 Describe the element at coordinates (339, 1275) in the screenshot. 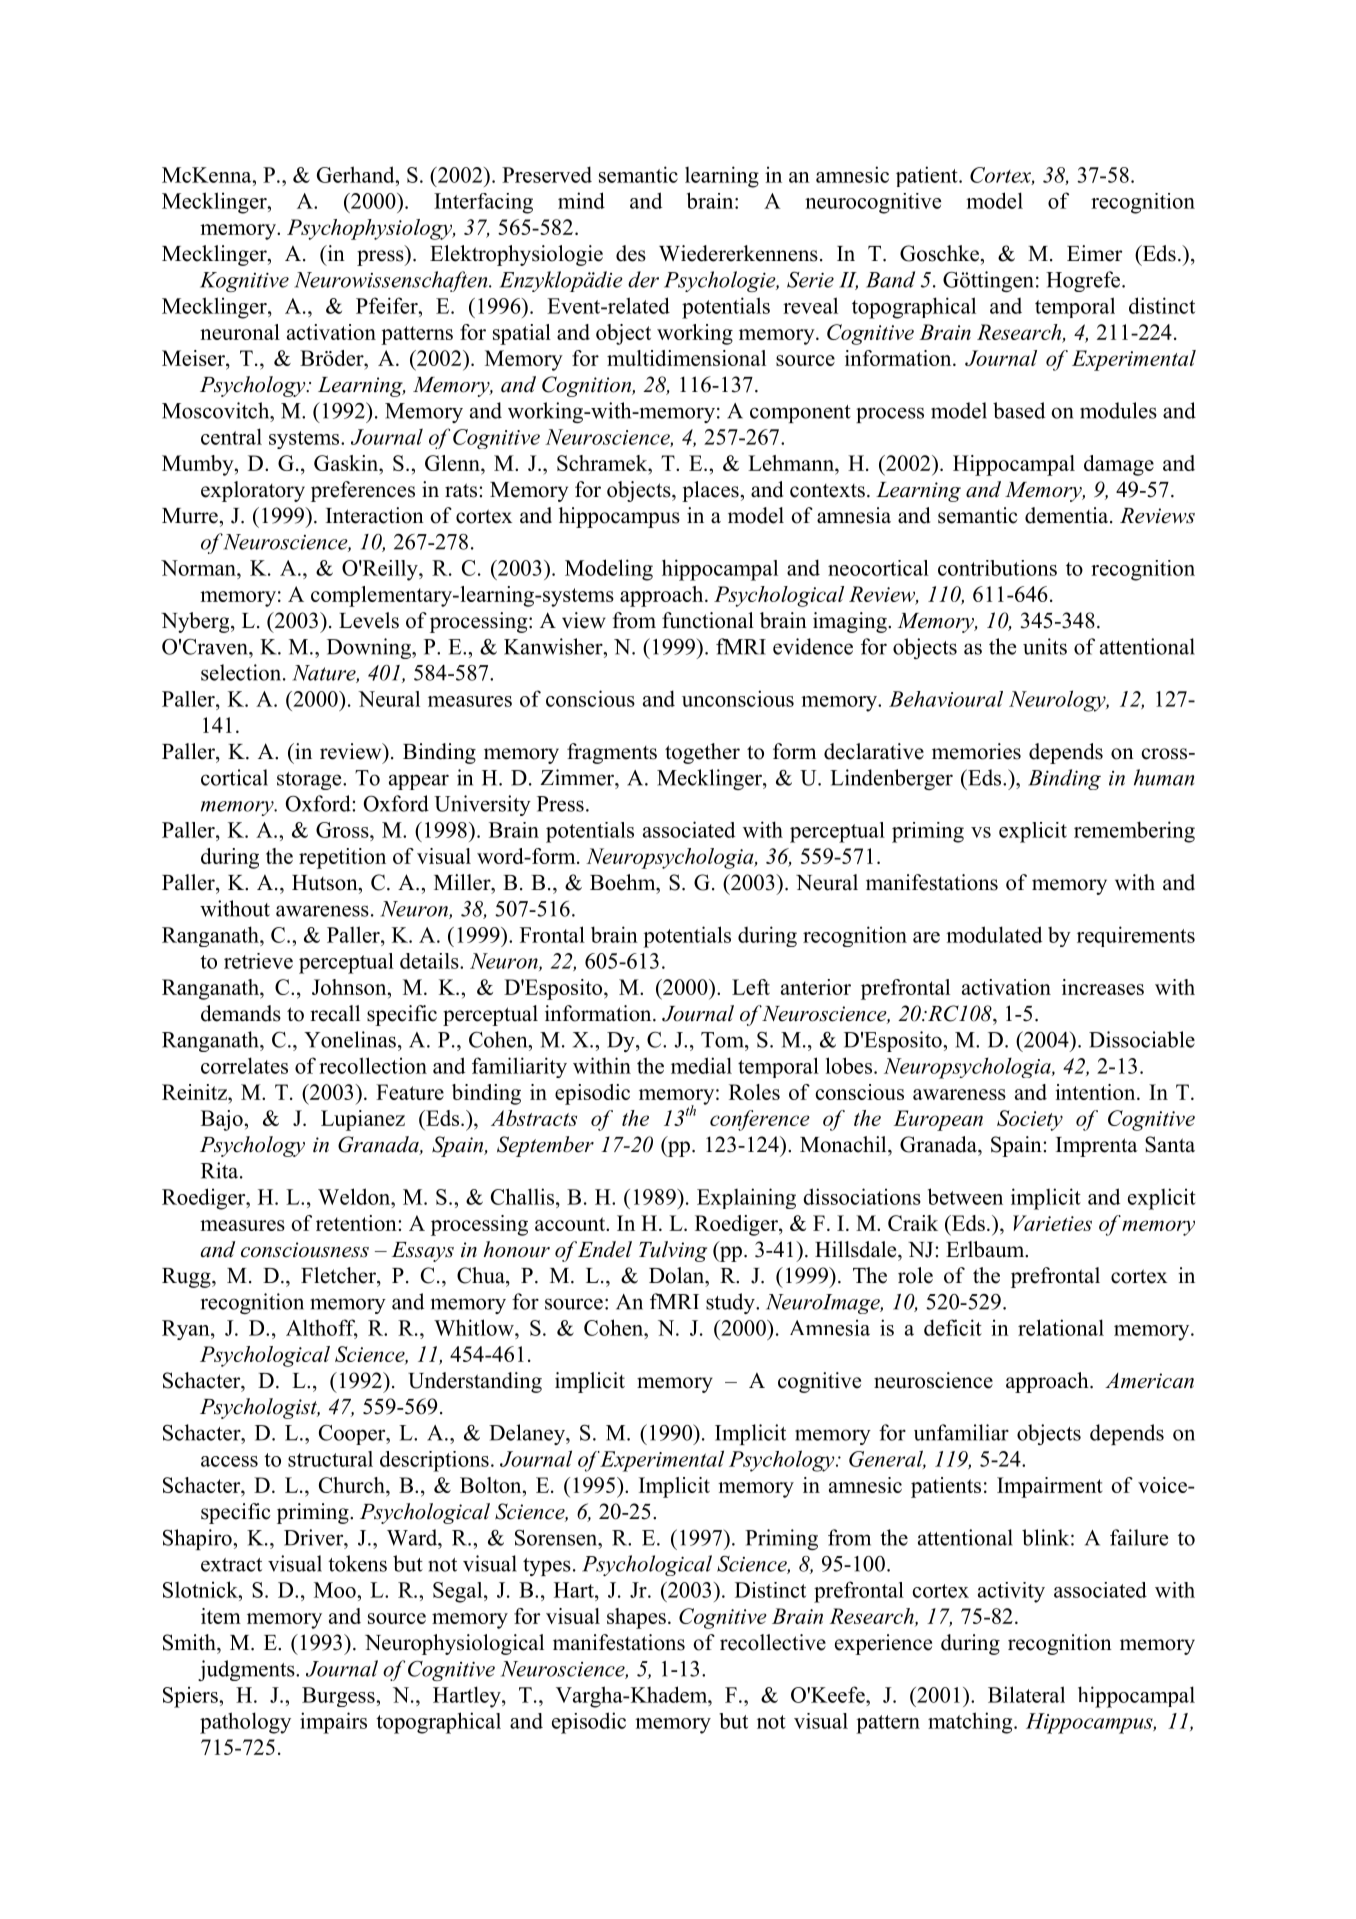

I see `Fletcher` at that location.
